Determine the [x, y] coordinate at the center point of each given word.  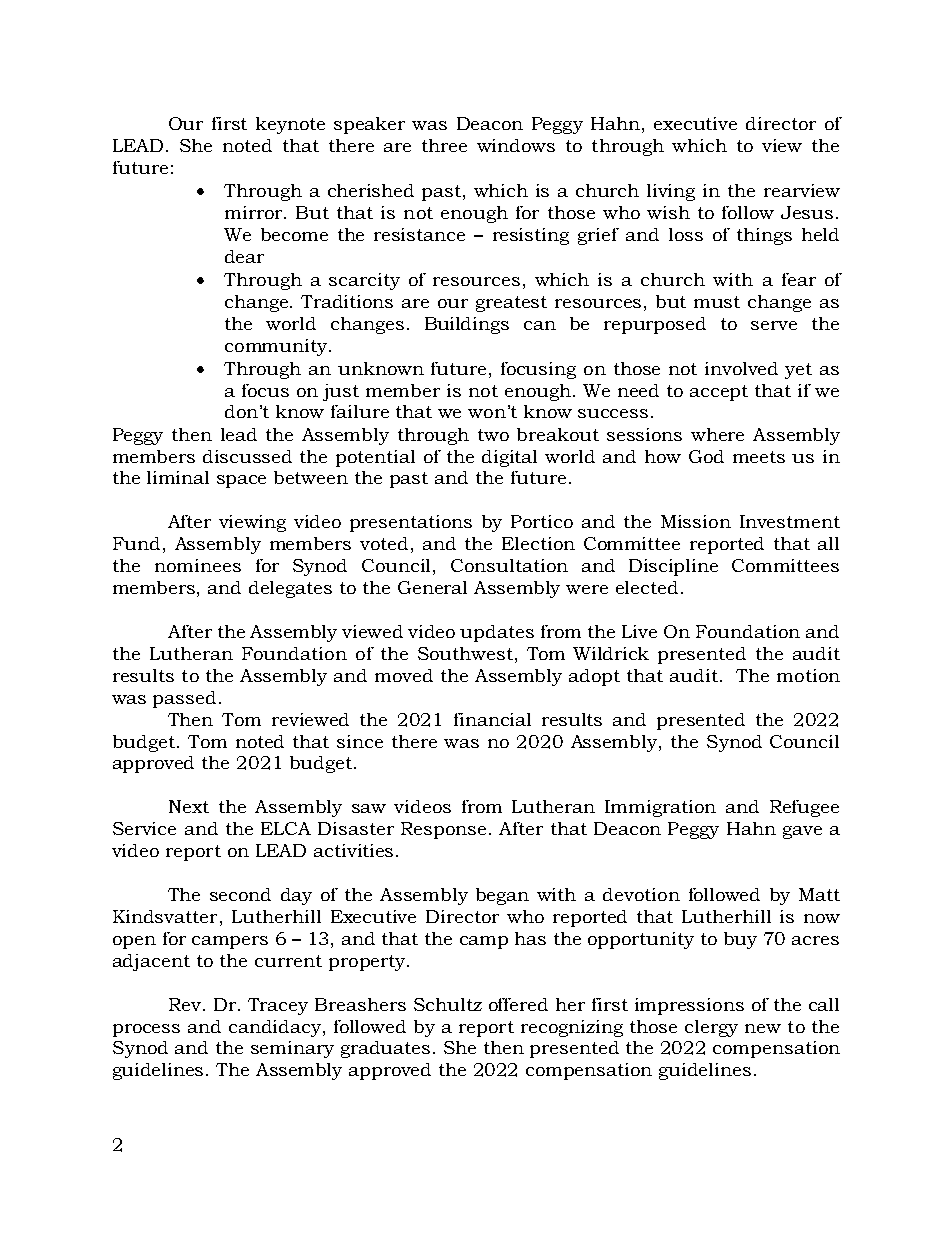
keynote [290, 125]
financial [492, 719]
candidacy [276, 1028]
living [671, 192]
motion [808, 675]
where [717, 434]
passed [184, 699]
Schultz [448, 1004]
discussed [247, 456]
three [444, 145]
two [493, 435]
